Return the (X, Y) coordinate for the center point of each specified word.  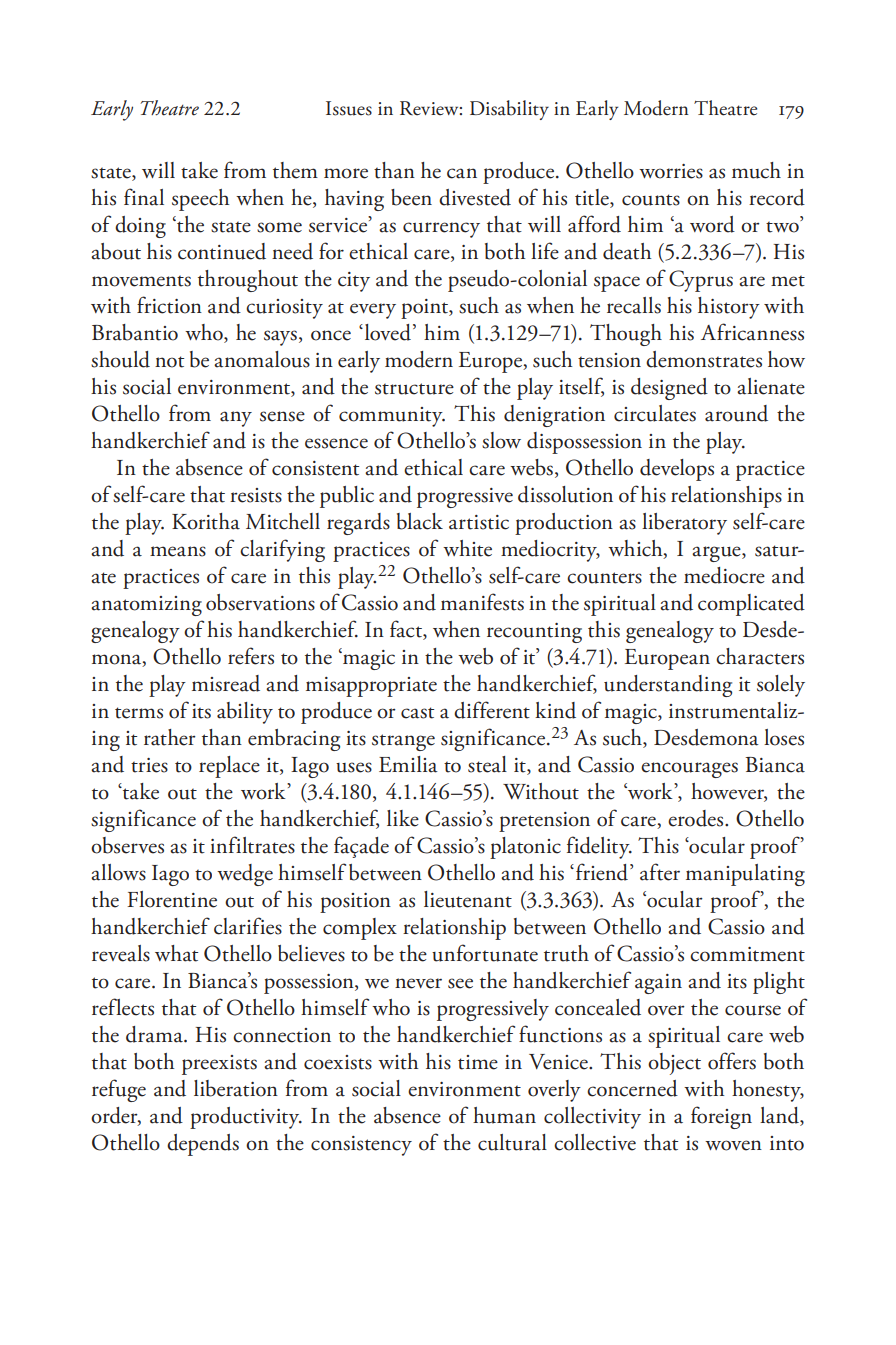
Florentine (172, 899)
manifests (482, 602)
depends (203, 1145)
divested (475, 197)
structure (414, 389)
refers (251, 656)
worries (671, 171)
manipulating (745, 875)
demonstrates (704, 359)
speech (200, 200)
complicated (751, 605)
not (169, 362)
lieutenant (468, 899)
